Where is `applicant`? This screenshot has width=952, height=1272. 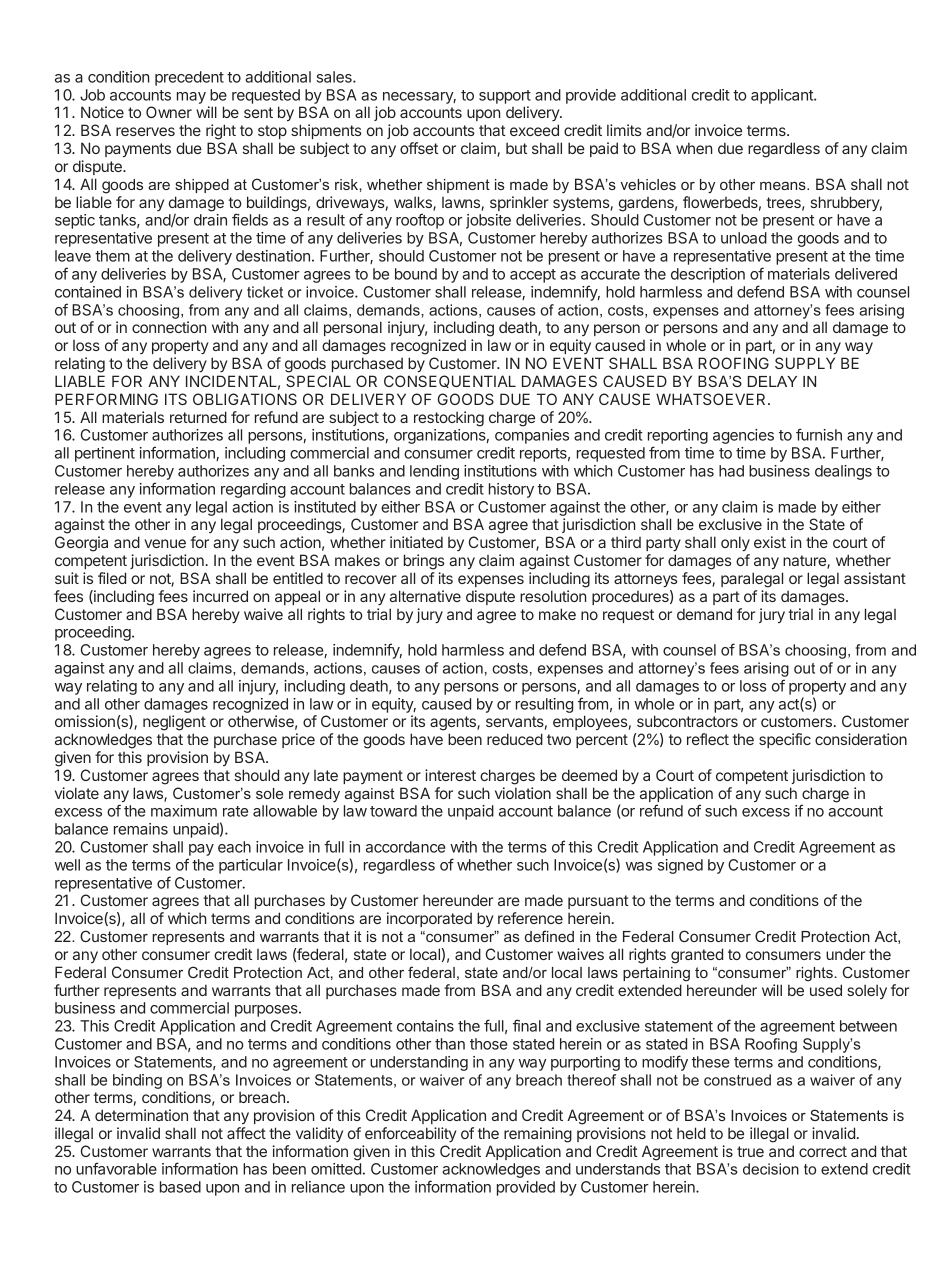 applicant is located at coordinates (783, 96).
